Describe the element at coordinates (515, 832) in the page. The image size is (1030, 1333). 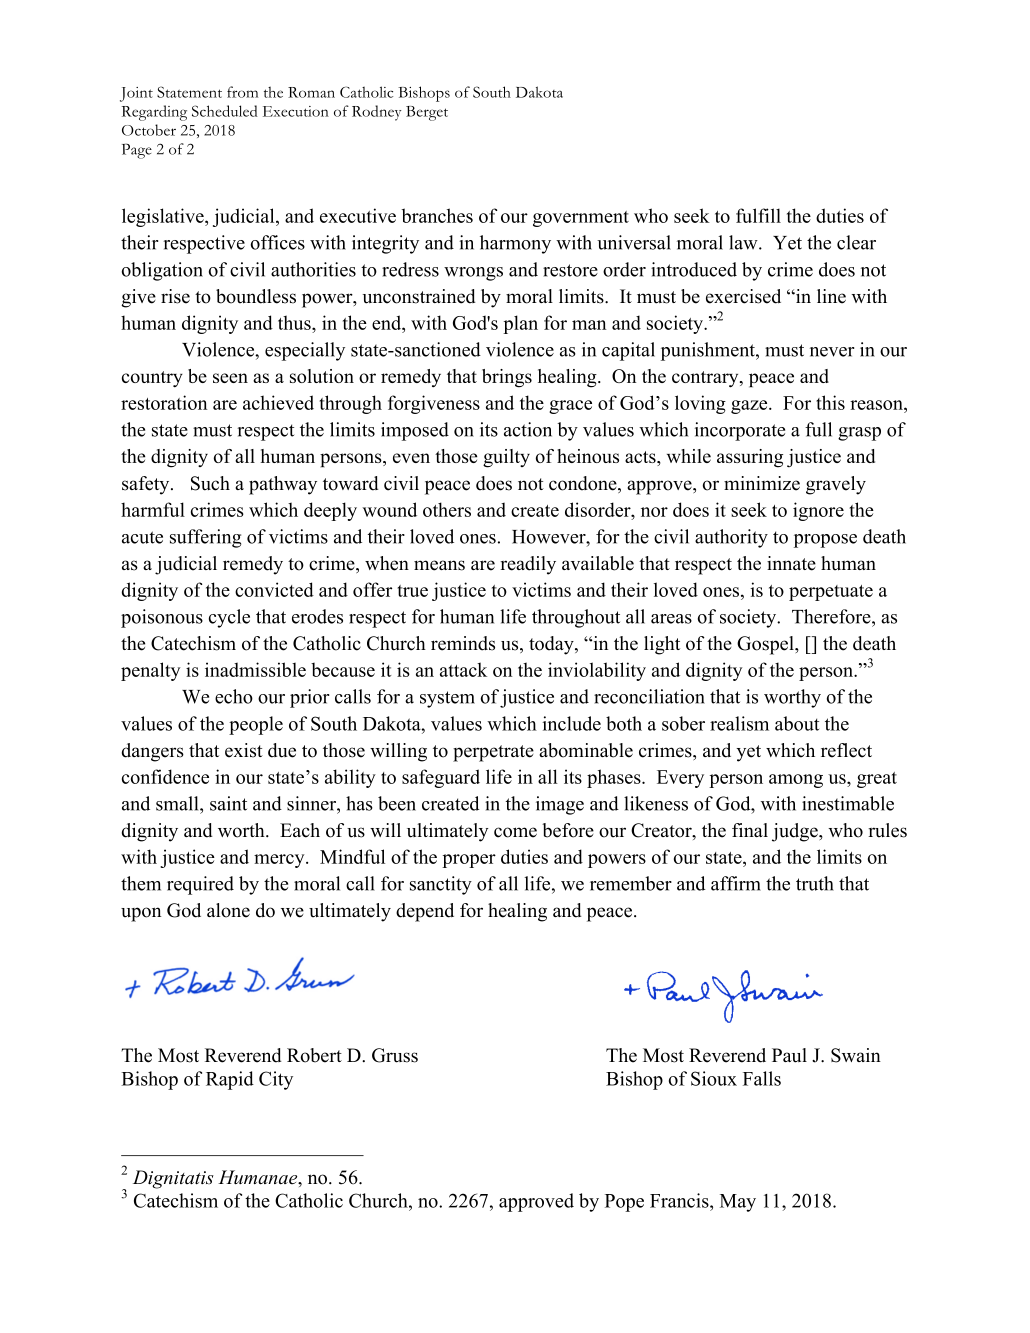
I see `come` at that location.
